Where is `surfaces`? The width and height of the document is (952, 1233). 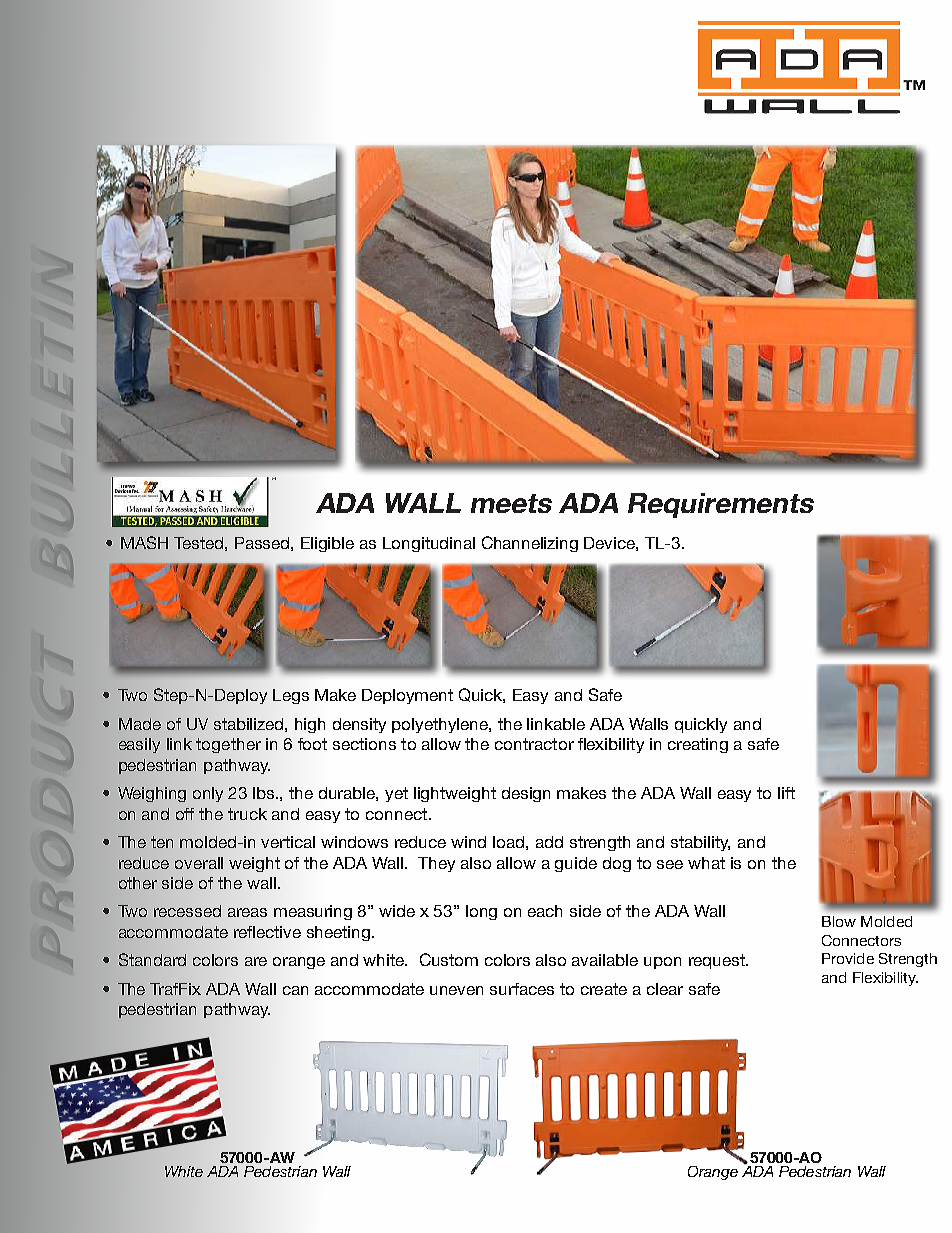
surfaces is located at coordinates (522, 989).
